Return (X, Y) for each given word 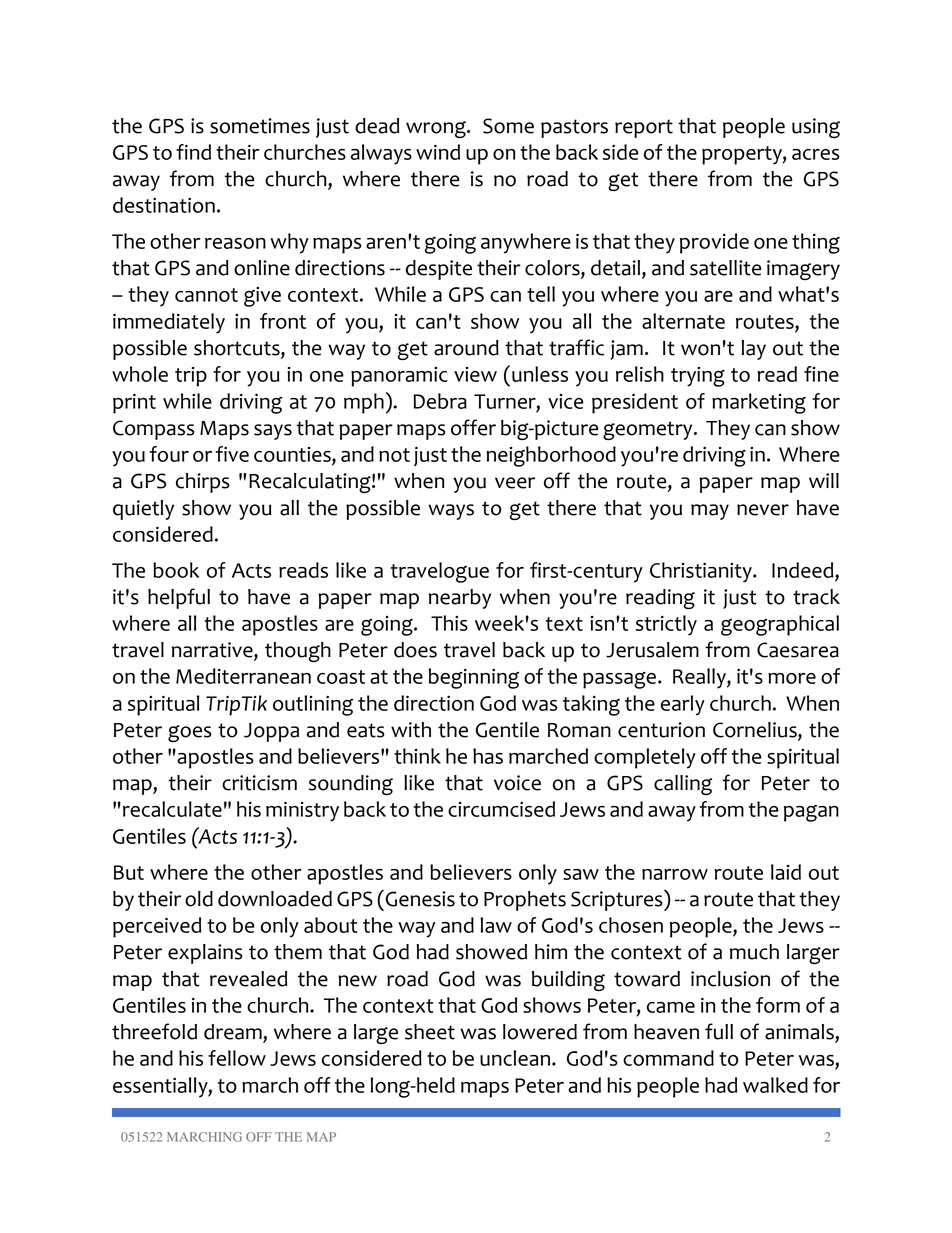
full (719, 1031)
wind (438, 152)
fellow (237, 1058)
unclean (515, 1058)
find (193, 152)
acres (816, 154)
